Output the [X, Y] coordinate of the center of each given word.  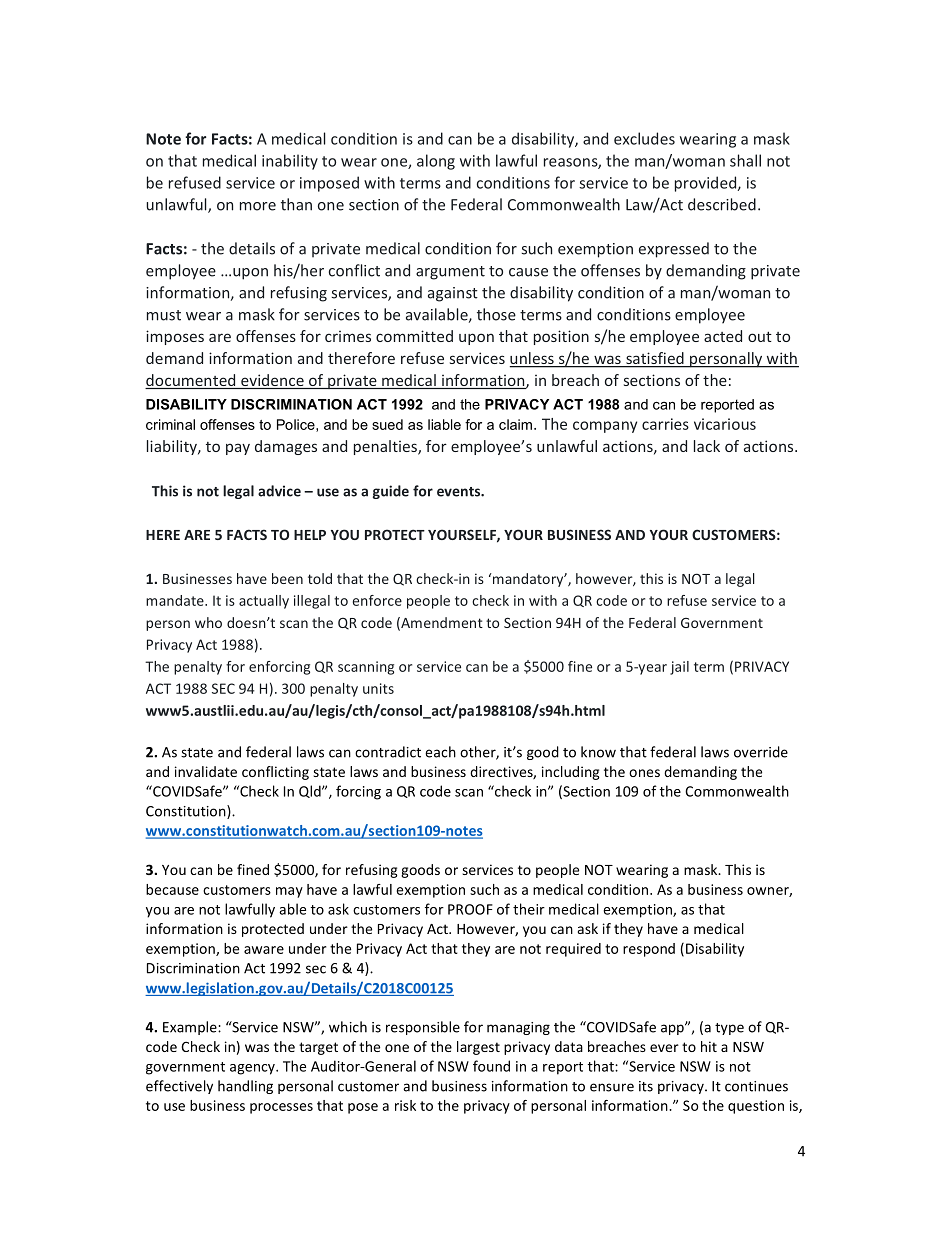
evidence [272, 381]
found [491, 1066]
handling [245, 1087]
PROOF [470, 909]
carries [665, 424]
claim [515, 424]
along [436, 162]
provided [707, 184]
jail [679, 668]
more [258, 206]
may [289, 892]
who [208, 622]
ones [644, 773]
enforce [377, 600]
